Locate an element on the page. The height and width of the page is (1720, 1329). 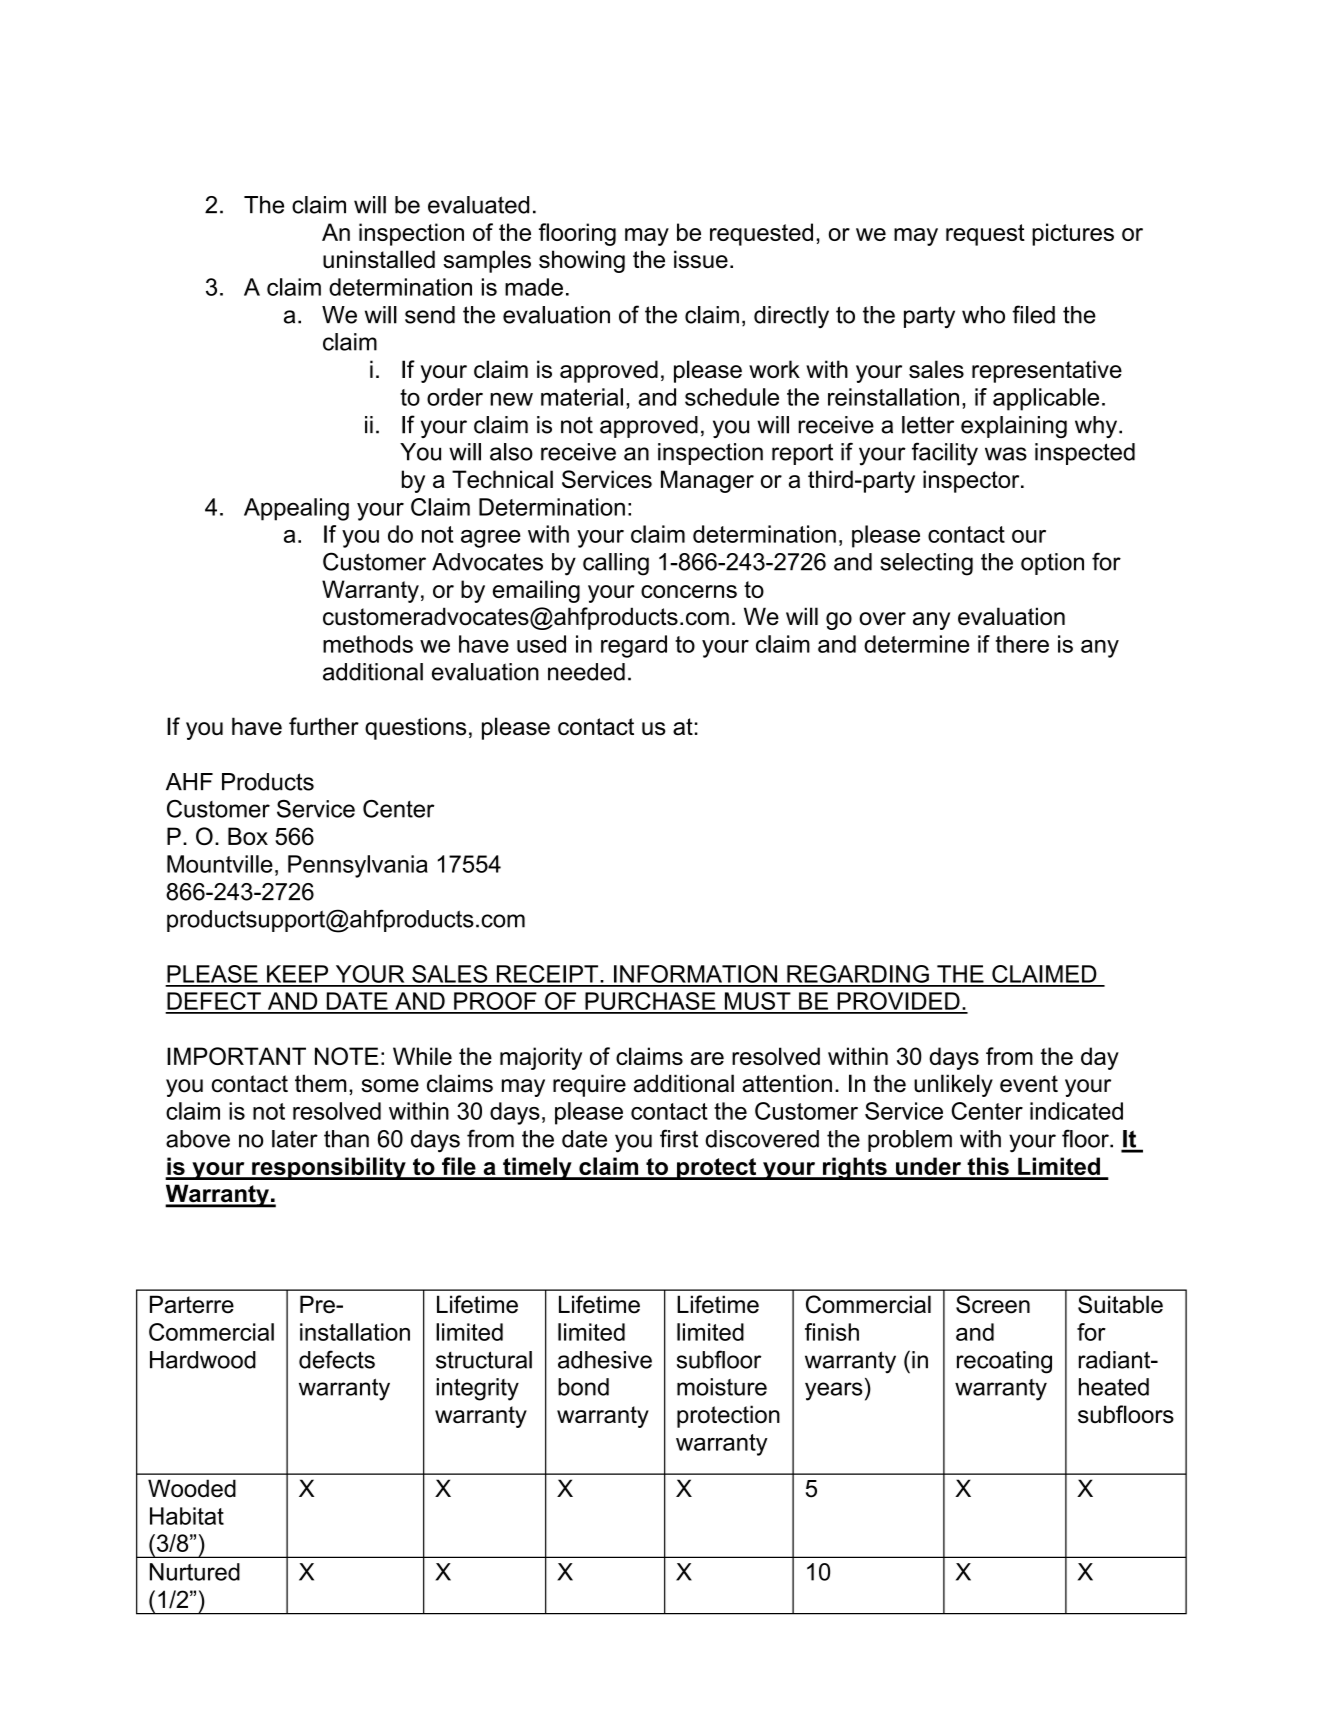
issue is located at coordinates (701, 259).
